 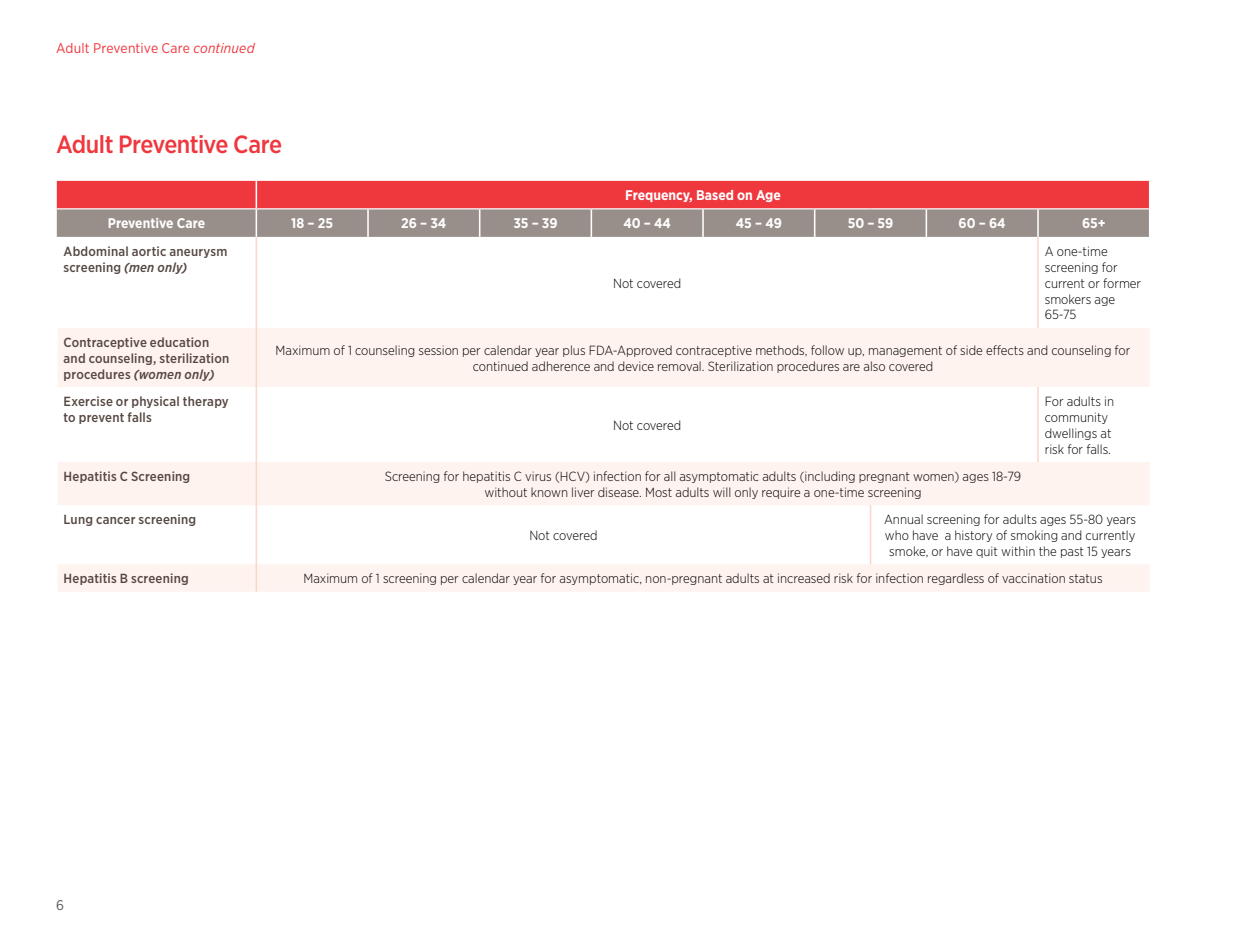 I want to click on increased, so click(x=804, y=578).
